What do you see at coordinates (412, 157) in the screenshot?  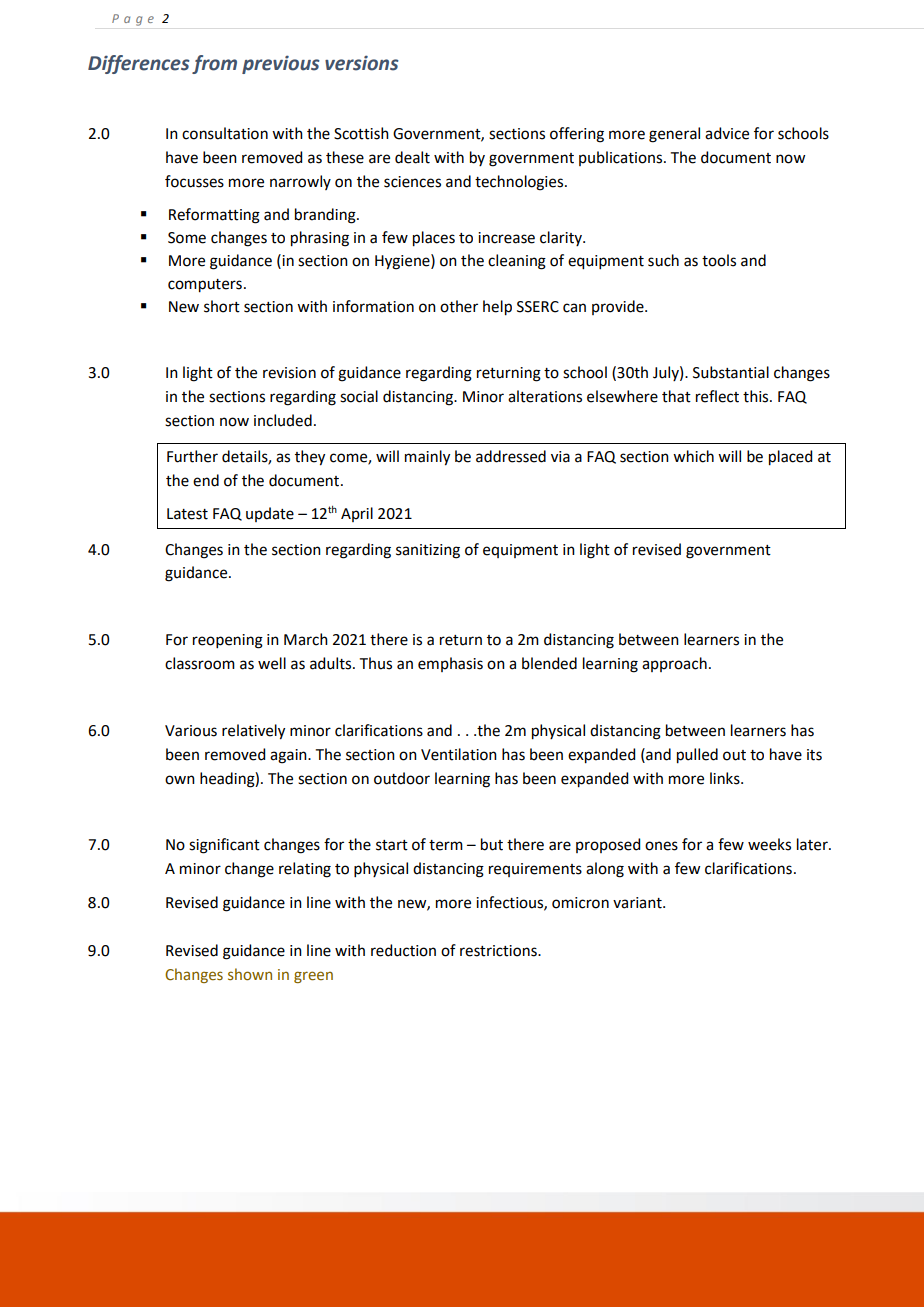 I see `dealt` at bounding box center [412, 157].
